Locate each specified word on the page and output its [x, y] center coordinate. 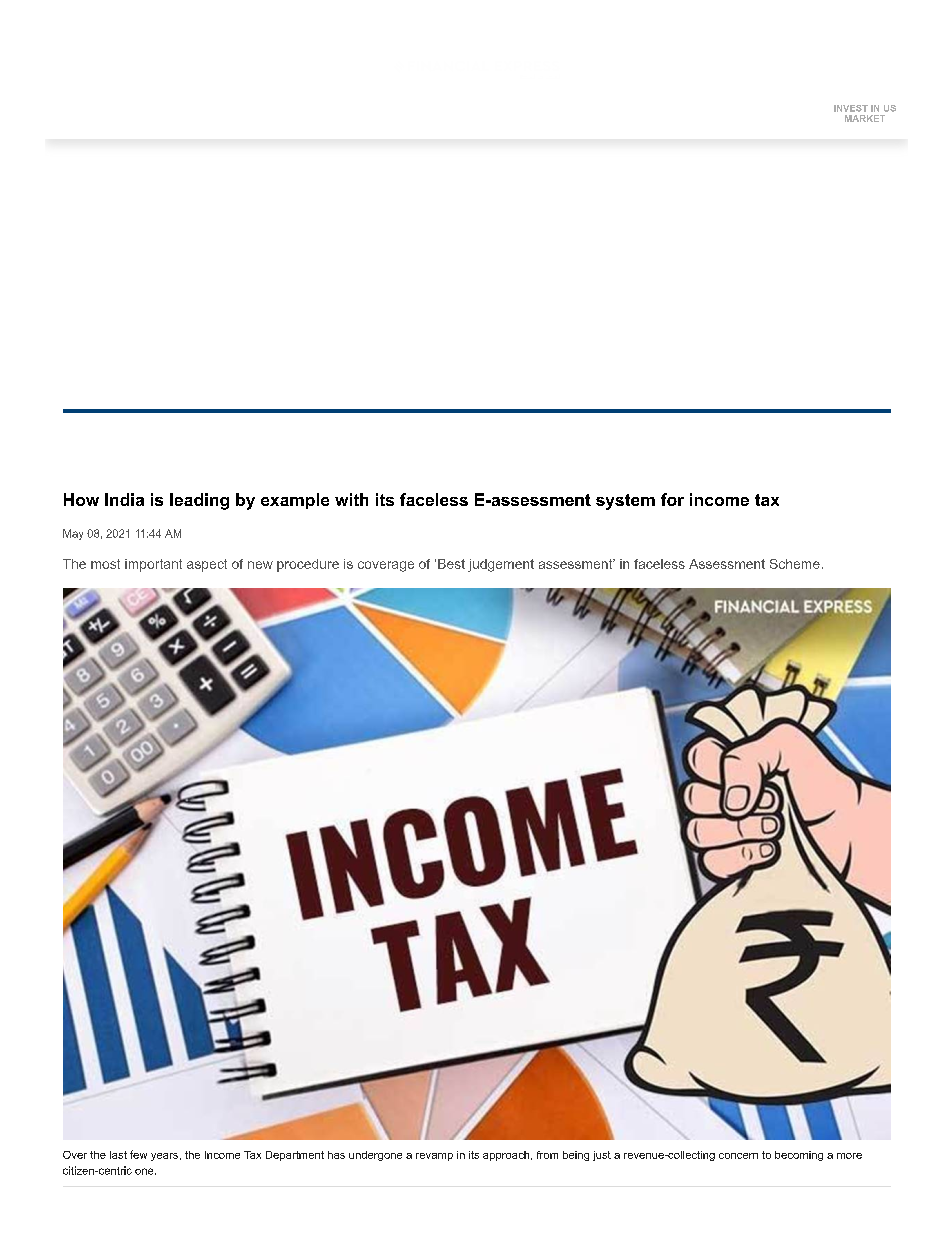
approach [507, 1156]
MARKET [865, 118]
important [153, 565]
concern [738, 1156]
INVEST [851, 108]
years [164, 1157]
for [672, 499]
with [351, 499]
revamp [434, 1157]
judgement [501, 565]
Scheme [795, 564]
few [138, 1154]
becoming [799, 1156]
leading [199, 501]
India [124, 499]
